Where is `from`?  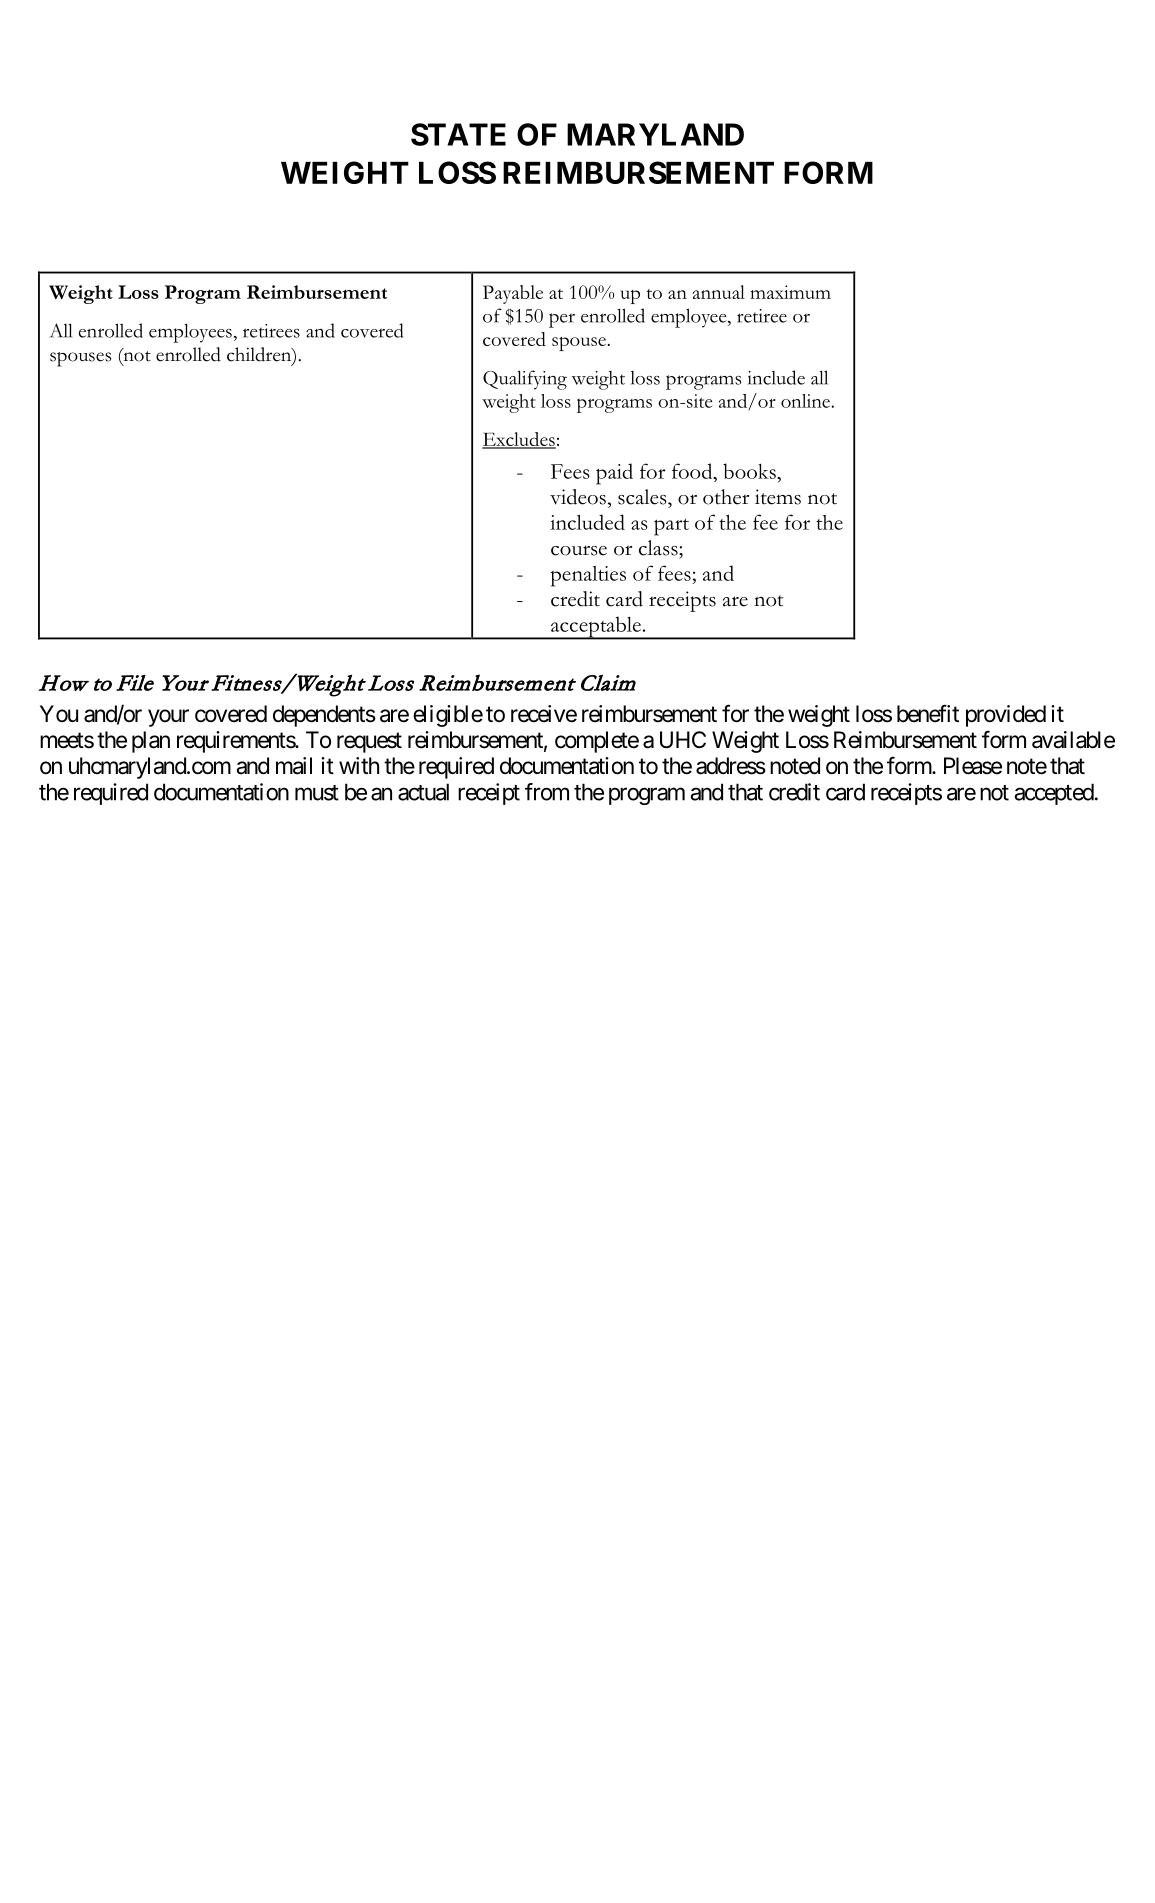 from is located at coordinates (547, 792).
